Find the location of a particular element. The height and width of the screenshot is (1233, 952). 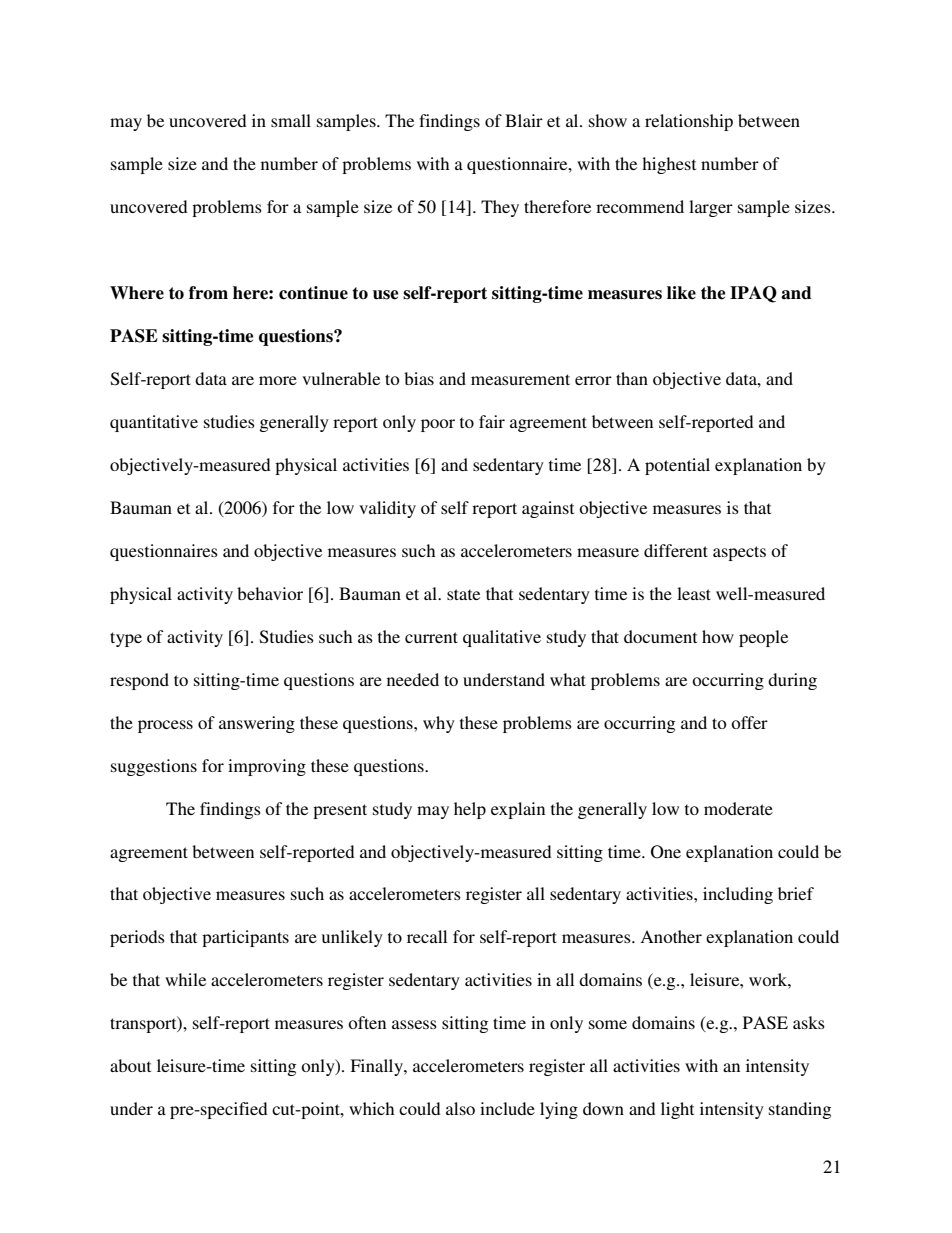

than is located at coordinates (632, 378).
